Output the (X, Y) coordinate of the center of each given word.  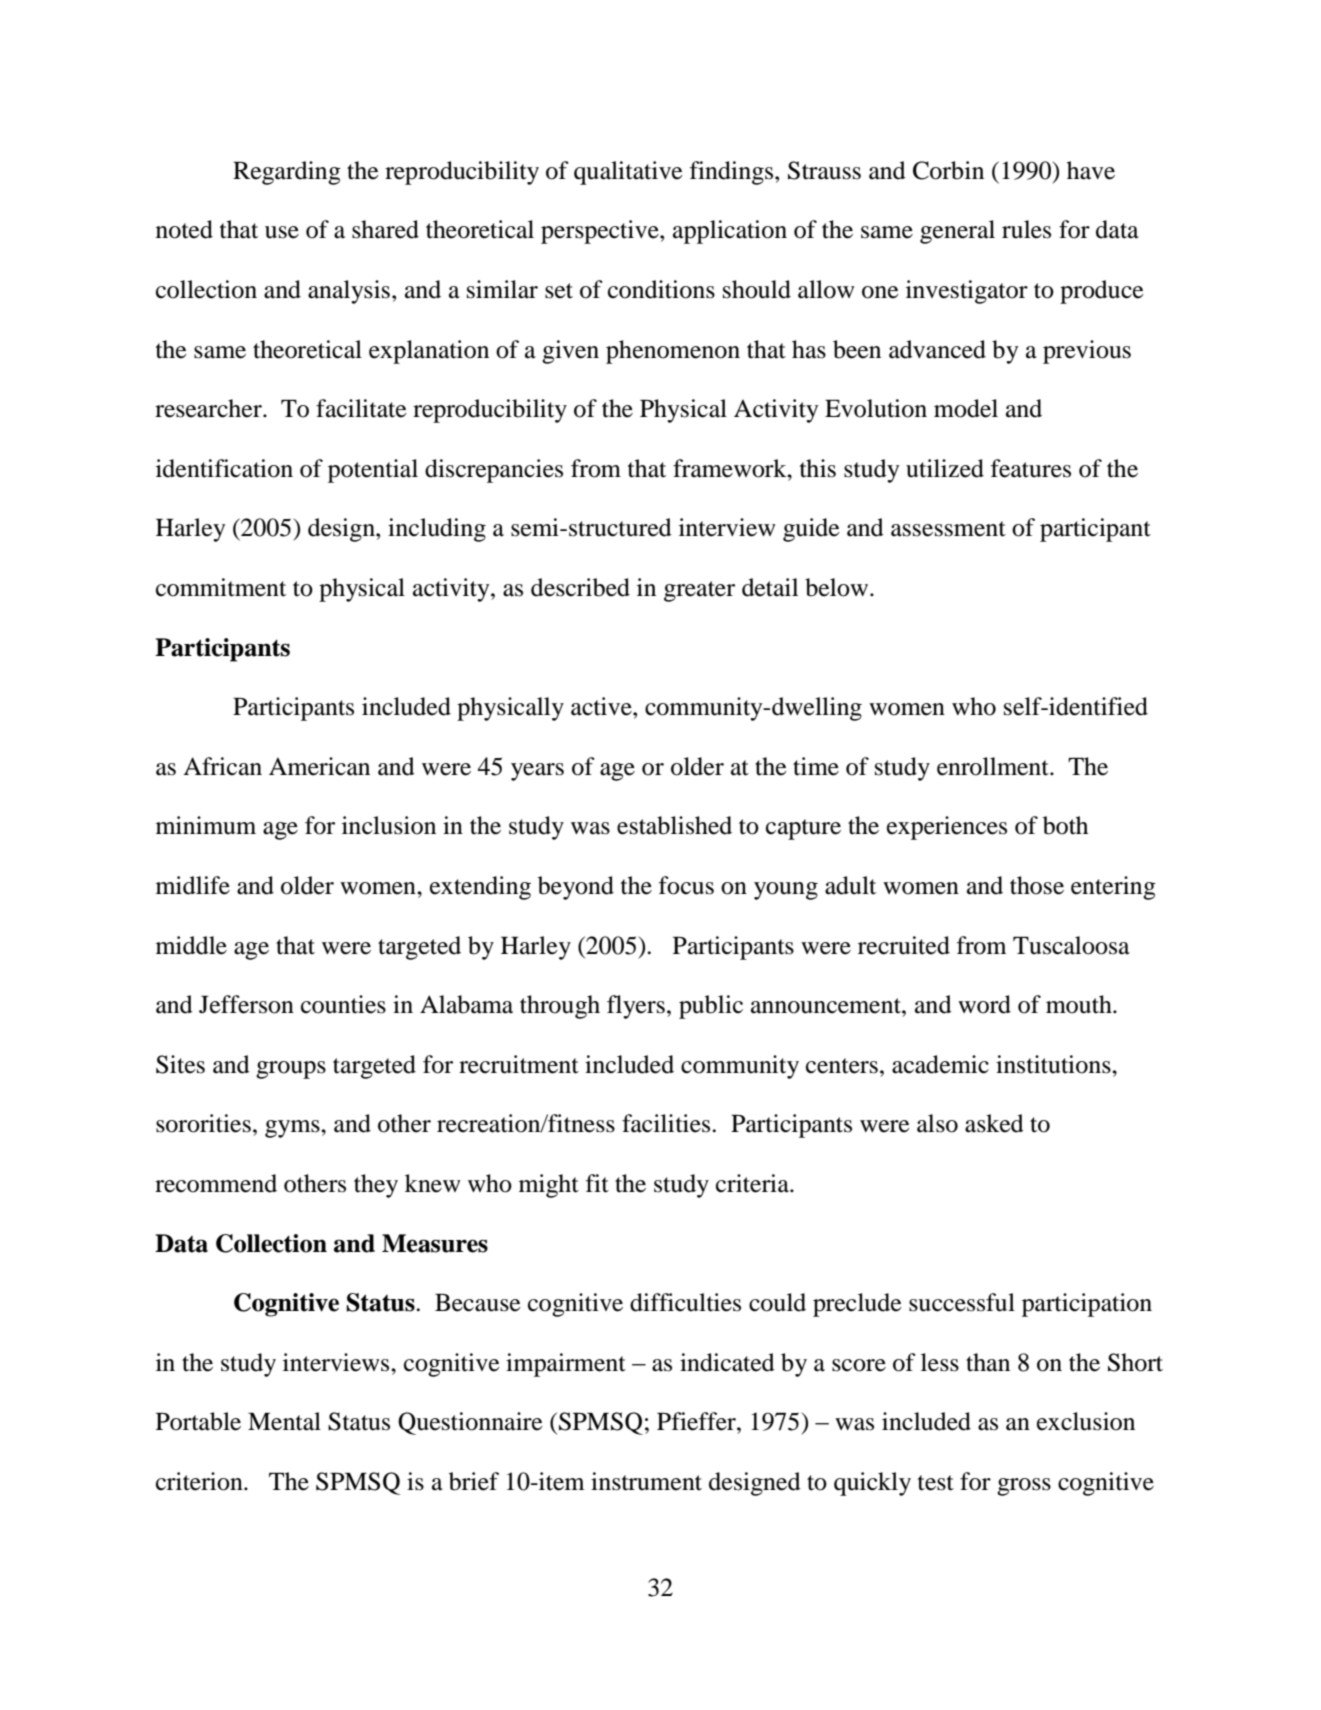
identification (224, 468)
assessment (948, 529)
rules (1026, 229)
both (1065, 825)
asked (994, 1123)
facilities (667, 1123)
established (674, 825)
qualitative (628, 173)
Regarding (287, 173)
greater (699, 591)
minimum (206, 825)
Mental (284, 1421)
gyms (293, 1129)
